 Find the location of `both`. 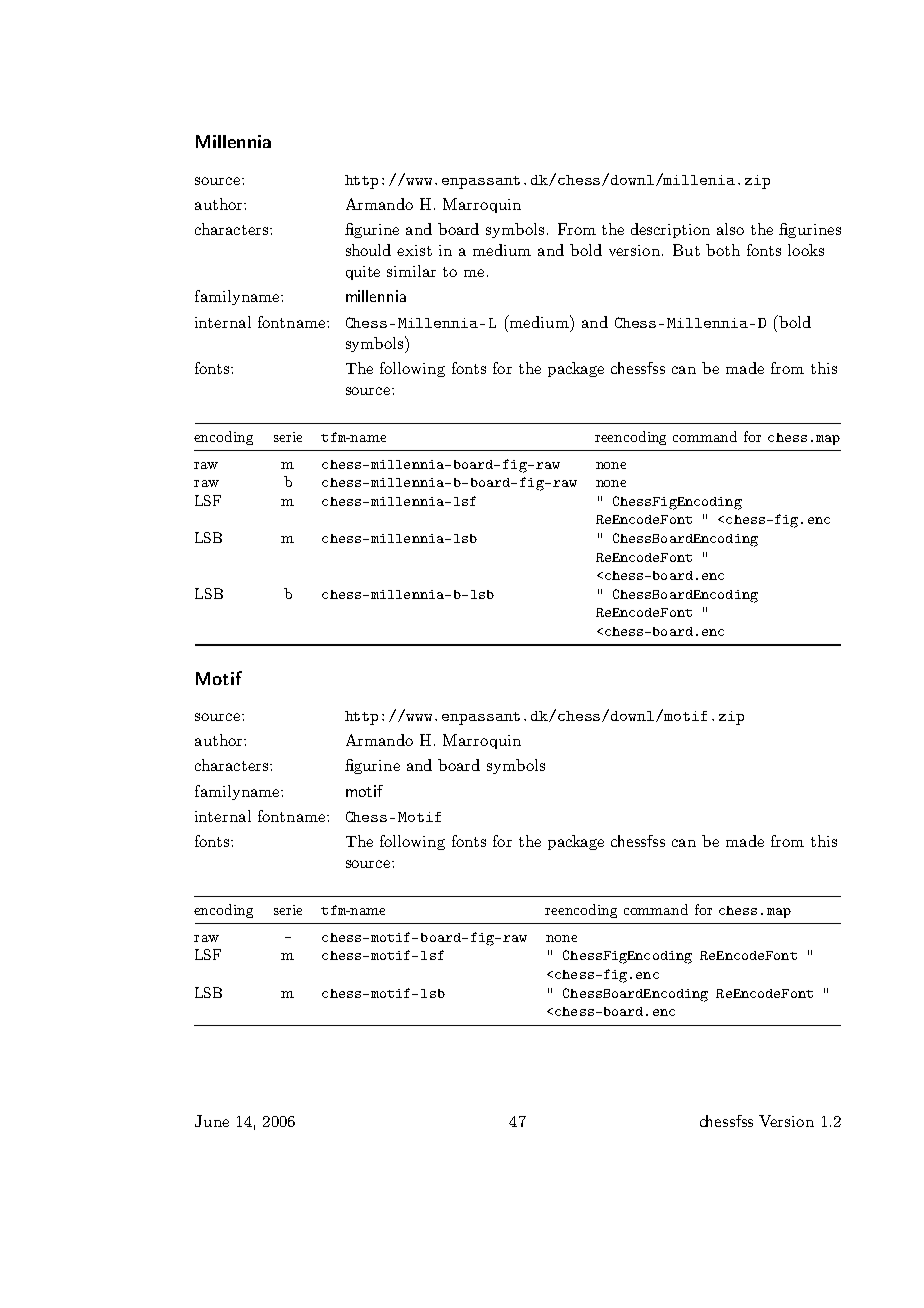

both is located at coordinates (723, 250).
